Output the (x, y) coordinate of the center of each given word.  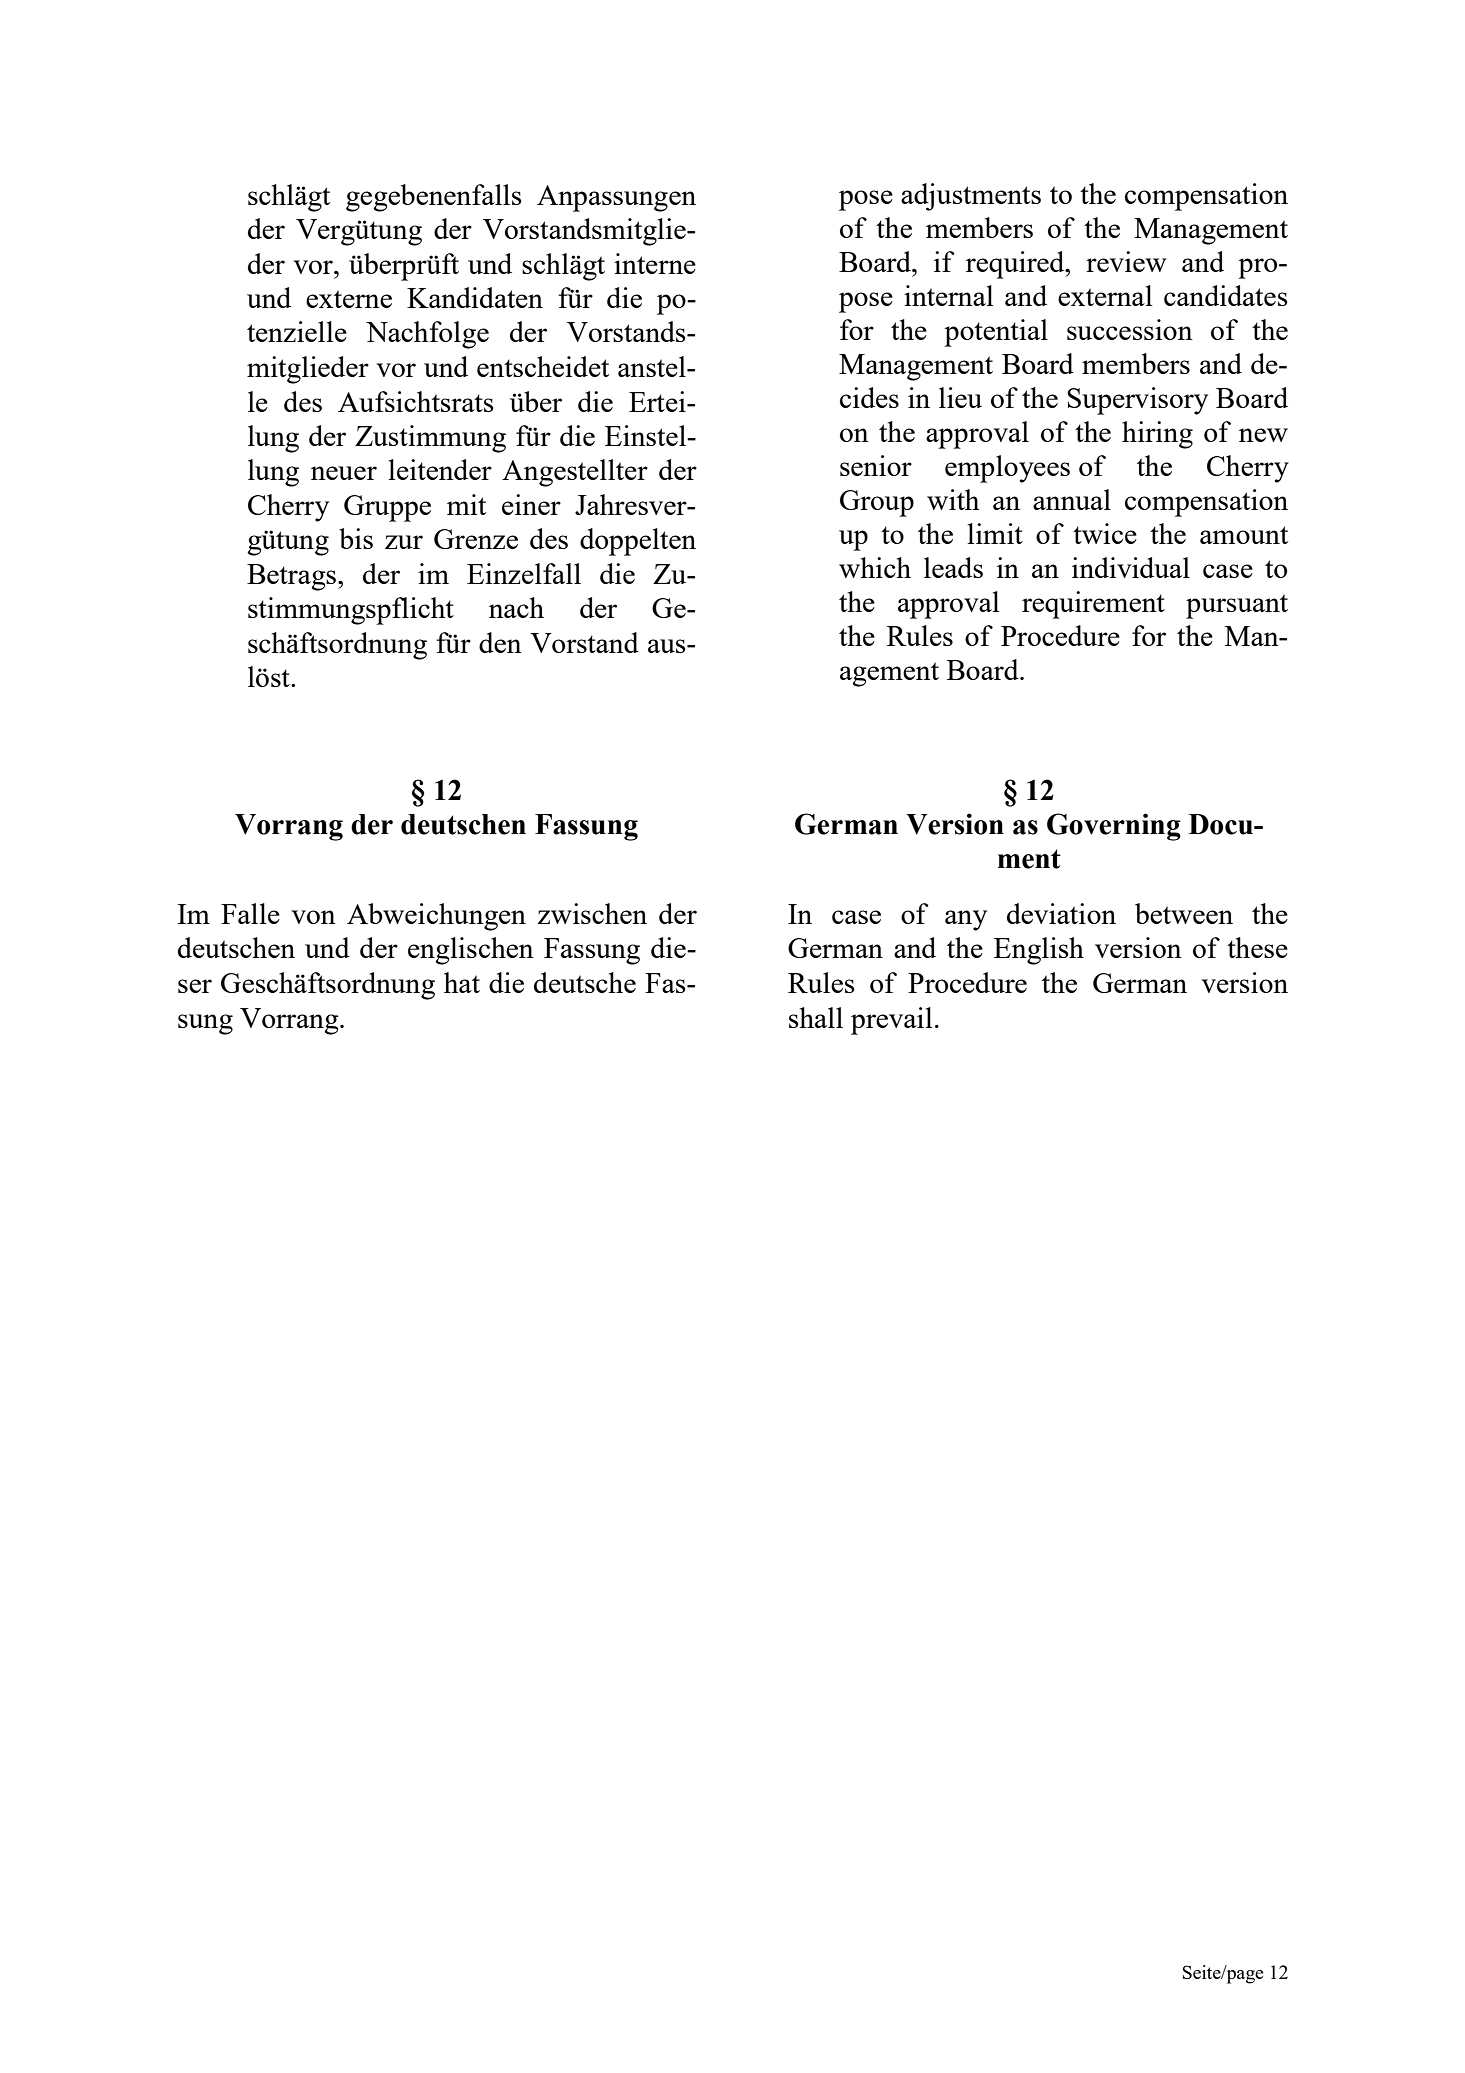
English (1039, 951)
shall (816, 1017)
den (500, 642)
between (1184, 913)
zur (404, 542)
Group (877, 503)
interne (655, 263)
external (1105, 295)
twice (1105, 533)
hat (462, 982)
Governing (1114, 827)
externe (349, 299)
